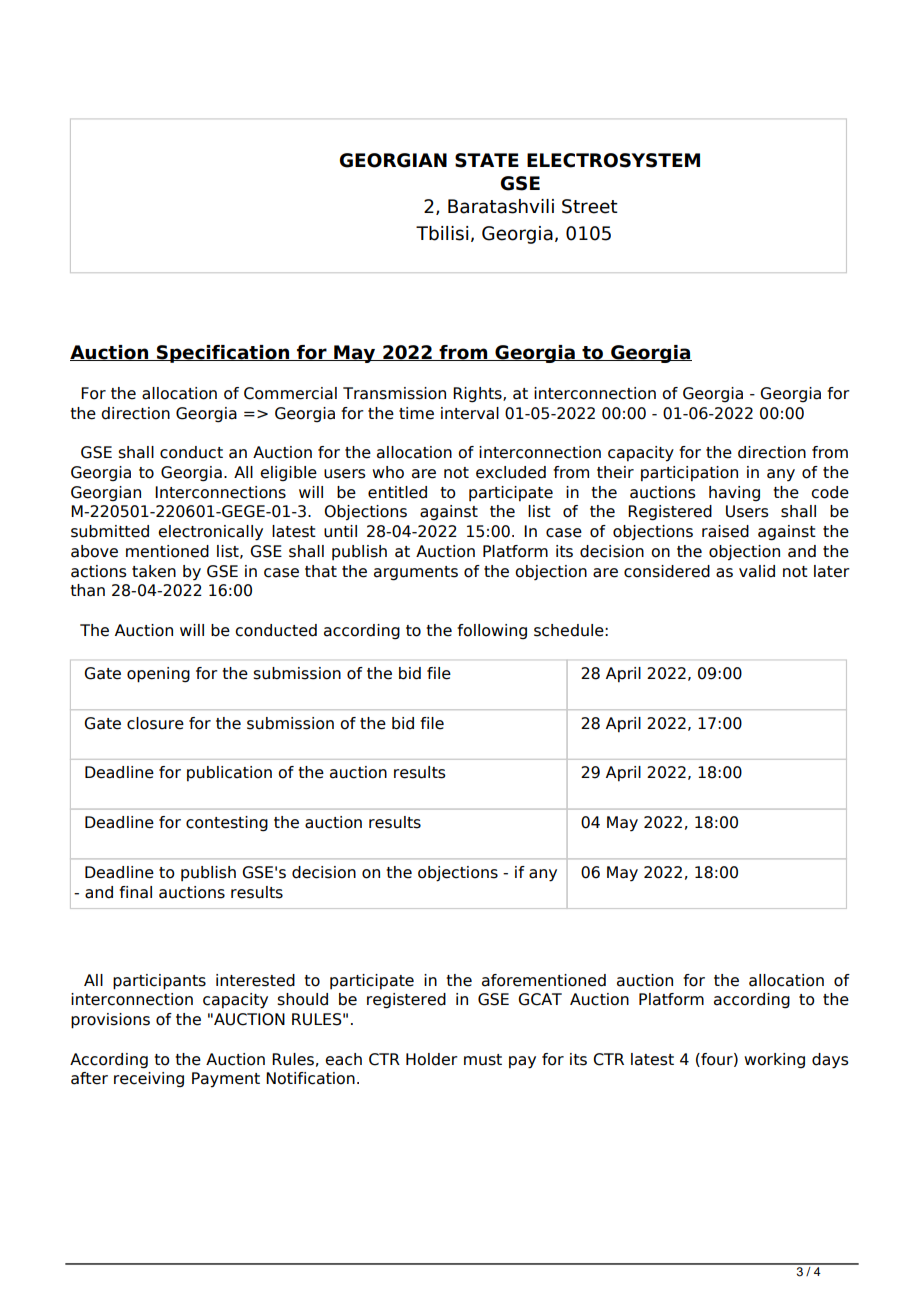  What do you see at coordinates (470, 413) in the page?
I see `interval` at bounding box center [470, 413].
